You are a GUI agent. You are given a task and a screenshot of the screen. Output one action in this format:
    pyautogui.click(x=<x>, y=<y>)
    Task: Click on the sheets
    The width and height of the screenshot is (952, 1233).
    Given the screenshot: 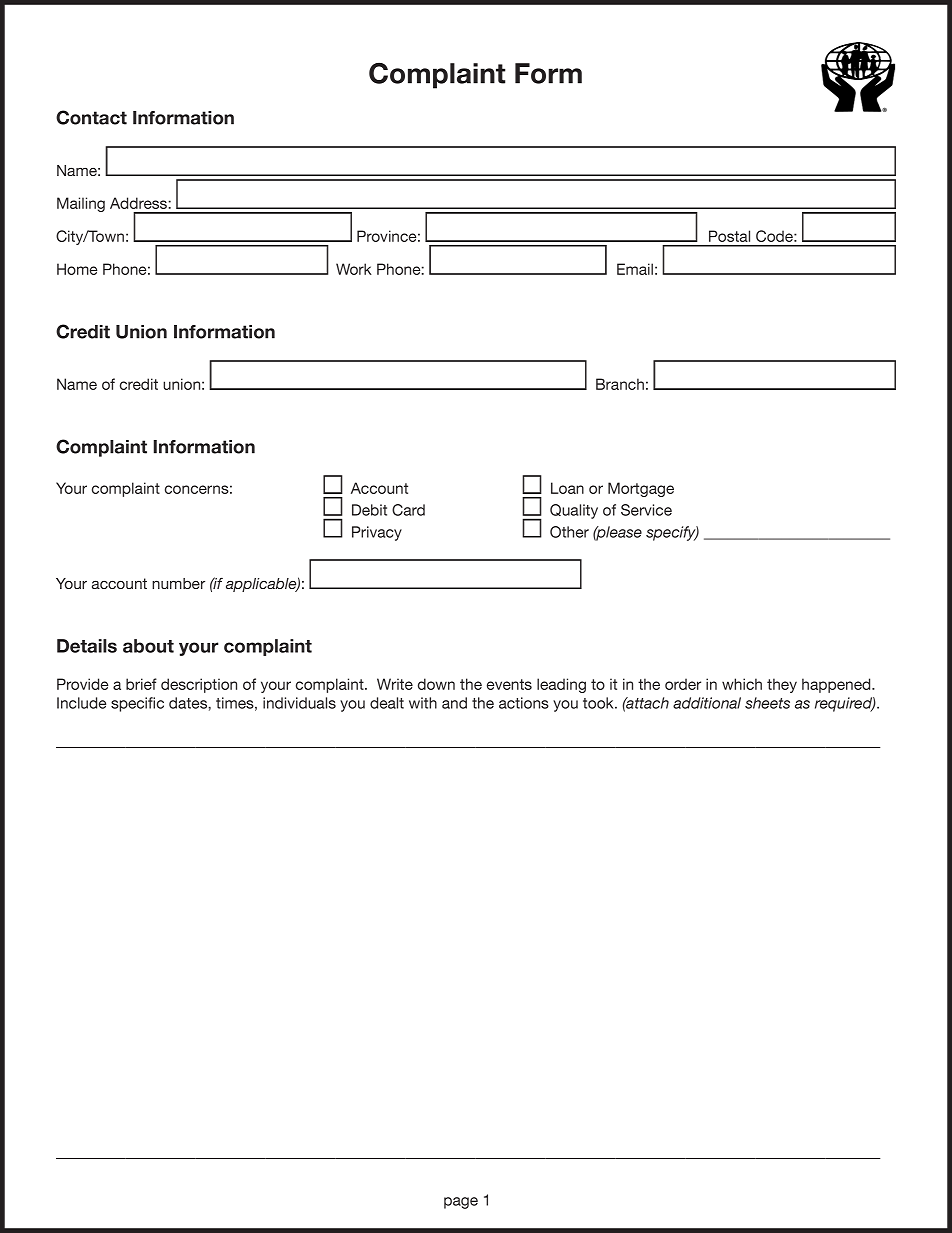 What is the action you would take?
    pyautogui.click(x=767, y=703)
